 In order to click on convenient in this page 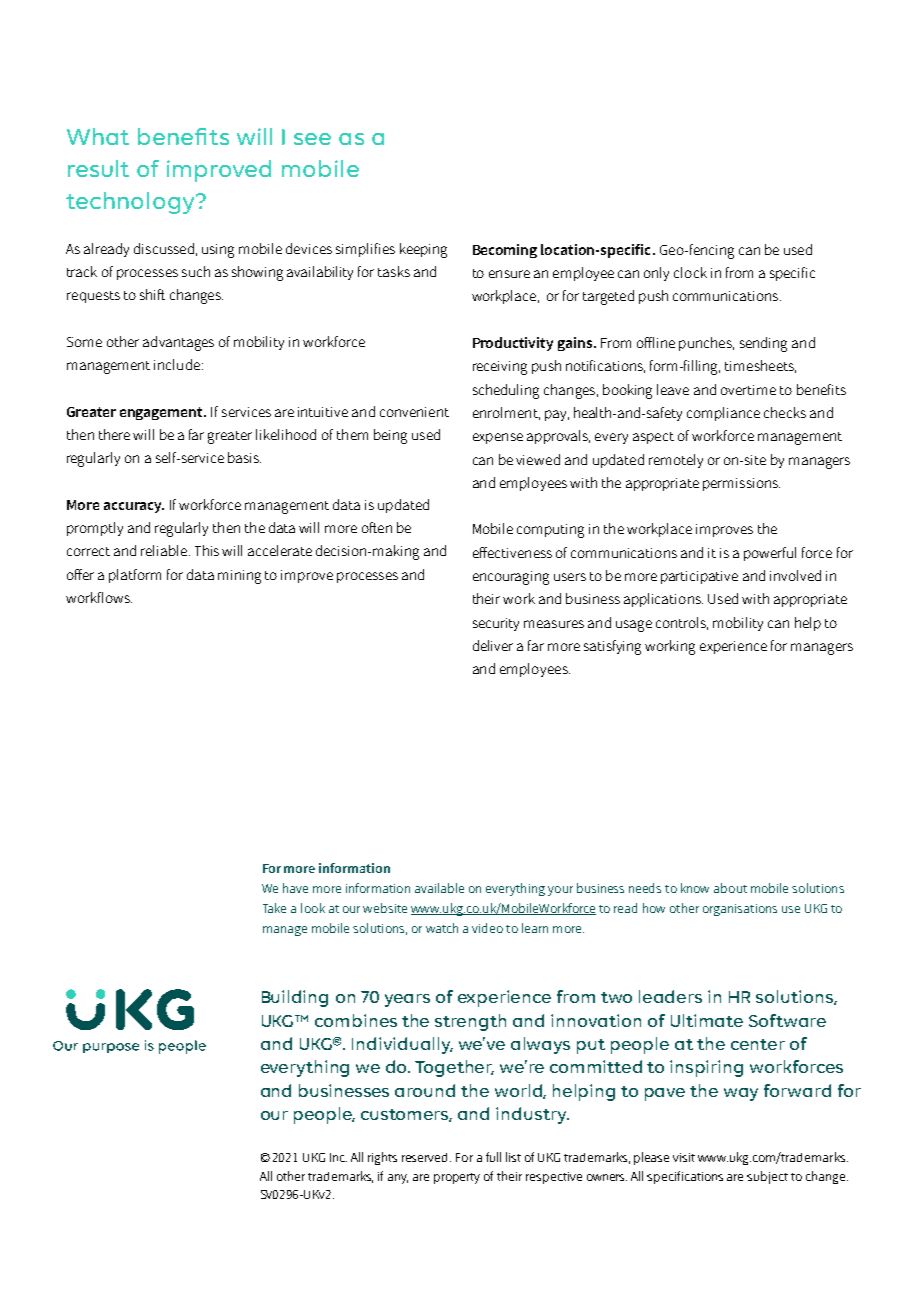, I will do `click(414, 412)`.
